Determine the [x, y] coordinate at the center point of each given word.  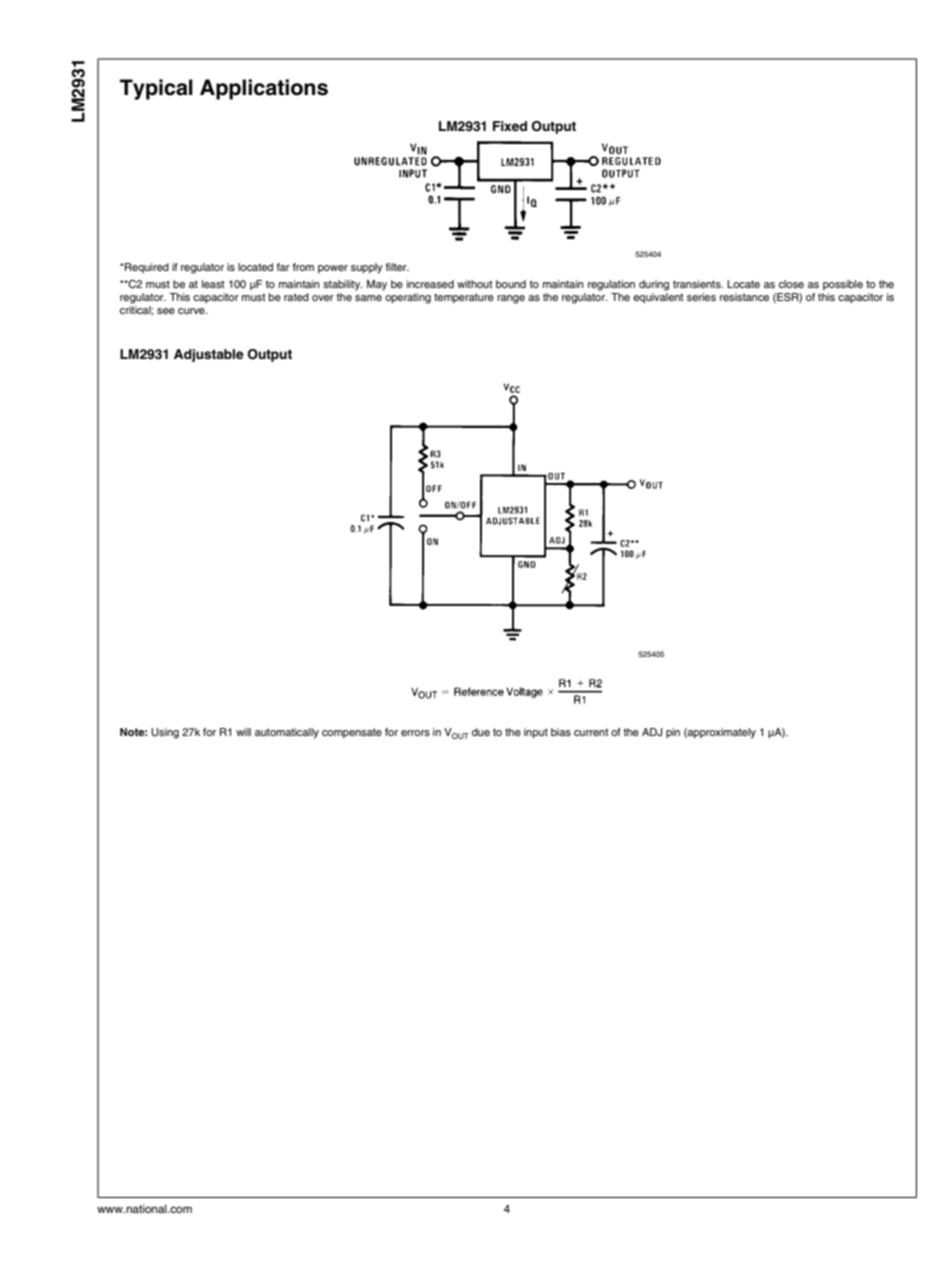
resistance [744, 297]
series [701, 297]
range [511, 299]
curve [192, 311]
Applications [264, 89]
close [791, 284]
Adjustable [209, 355]
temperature [464, 298]
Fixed [510, 126]
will [243, 732]
